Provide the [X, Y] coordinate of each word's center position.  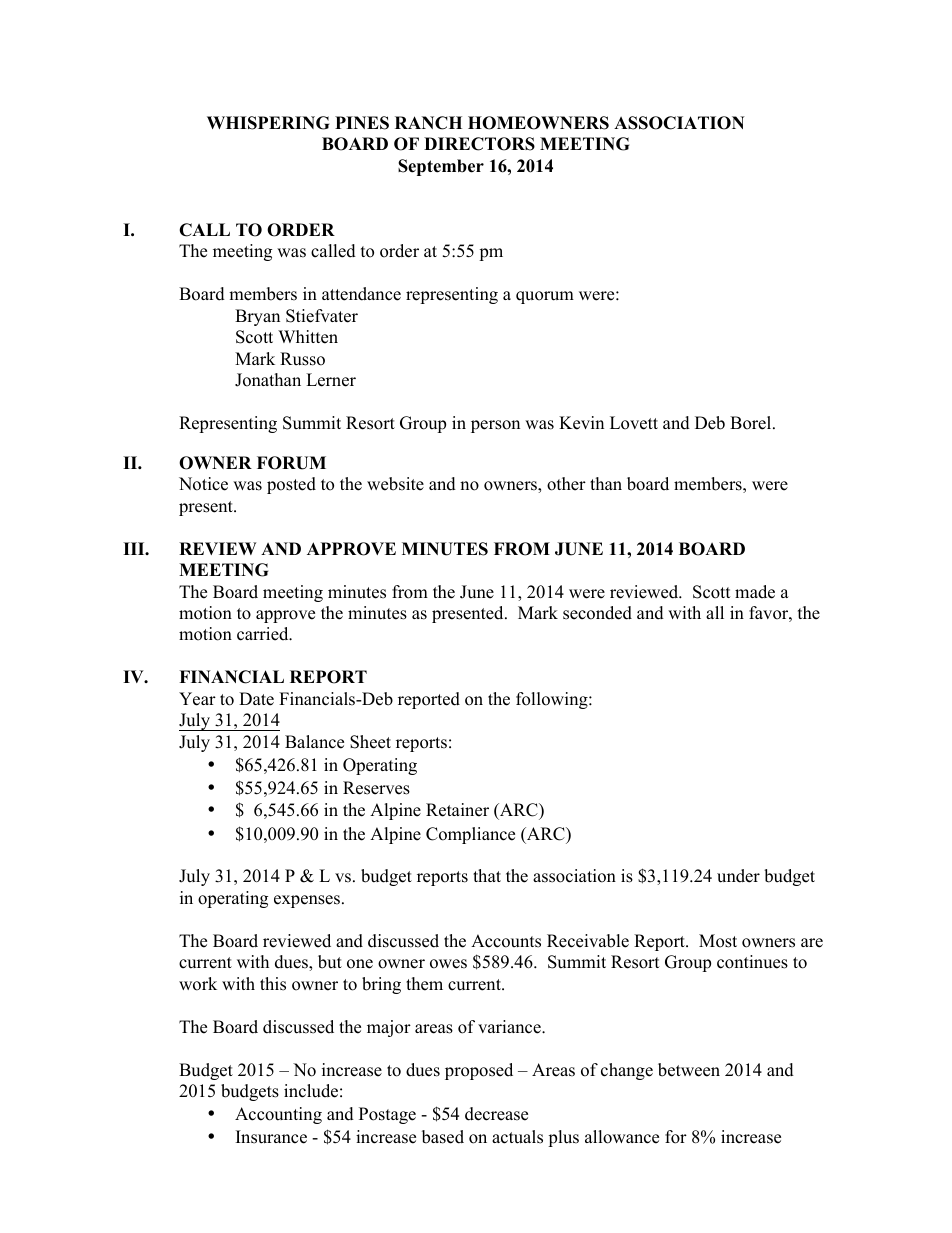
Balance [314, 742]
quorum [545, 297]
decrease [496, 1114]
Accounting [278, 1115]
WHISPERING [268, 123]
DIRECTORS [479, 144]
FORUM [291, 463]
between [689, 1070]
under [738, 876]
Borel [752, 423]
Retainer [457, 810]
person [495, 426]
